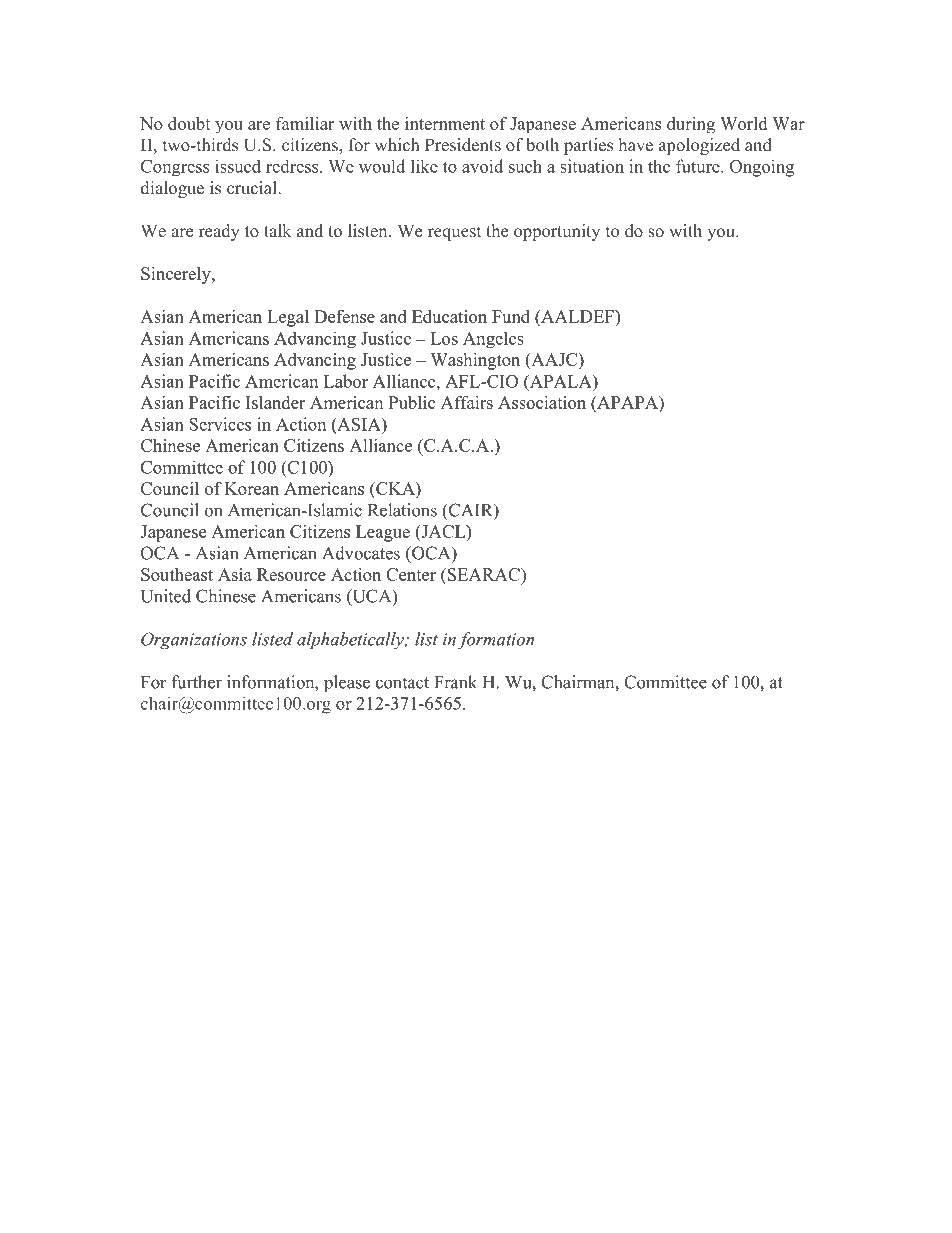 The width and height of the screenshot is (952, 1233). I want to click on contact, so click(402, 683).
